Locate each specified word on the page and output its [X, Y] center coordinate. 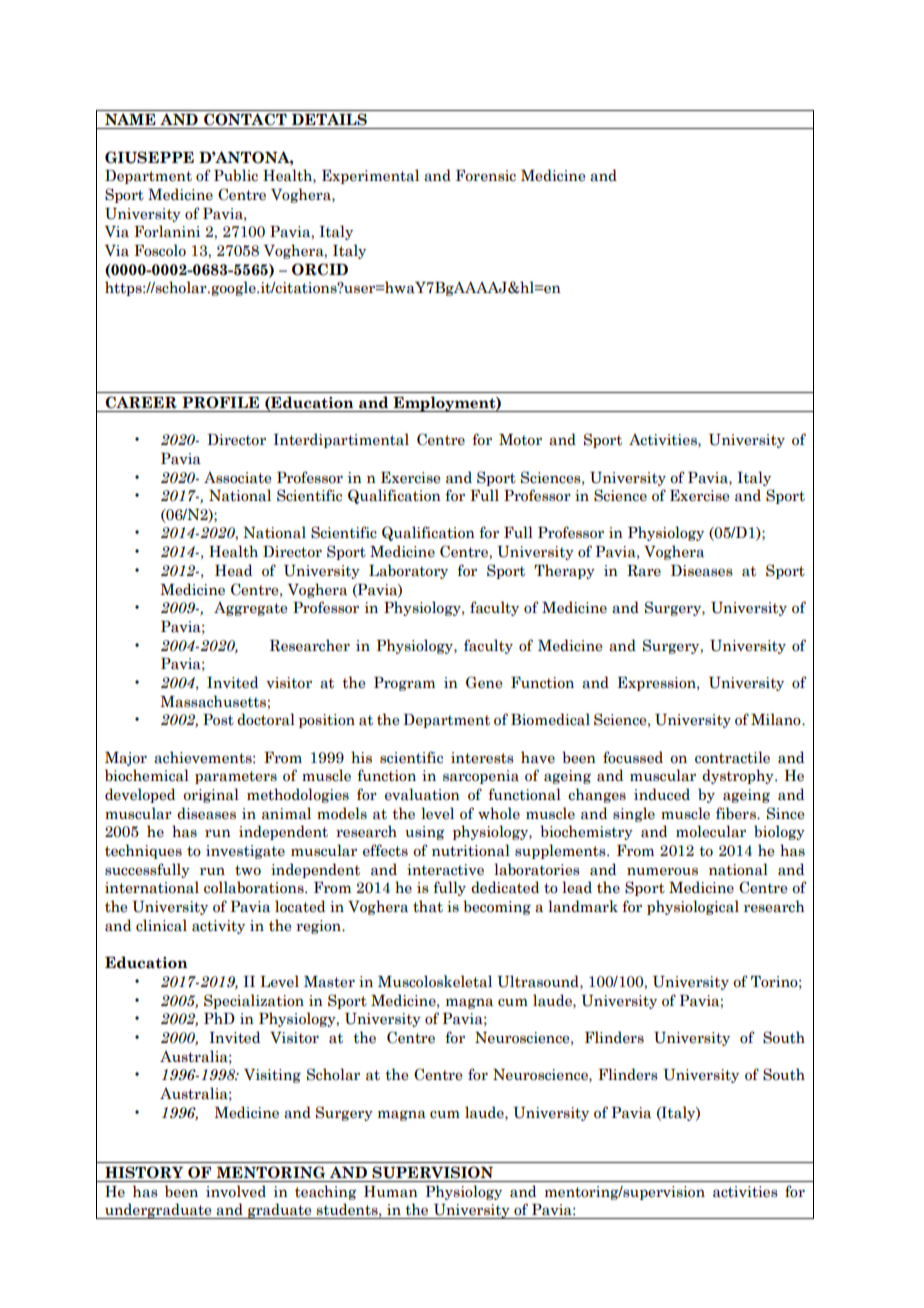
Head [233, 570]
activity [218, 927]
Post [218, 720]
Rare [644, 571]
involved [236, 1191]
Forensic [486, 176]
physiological [693, 907]
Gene [484, 682]
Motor [520, 440]
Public [236, 175]
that [428, 906]
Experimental [370, 176]
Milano [777, 719]
